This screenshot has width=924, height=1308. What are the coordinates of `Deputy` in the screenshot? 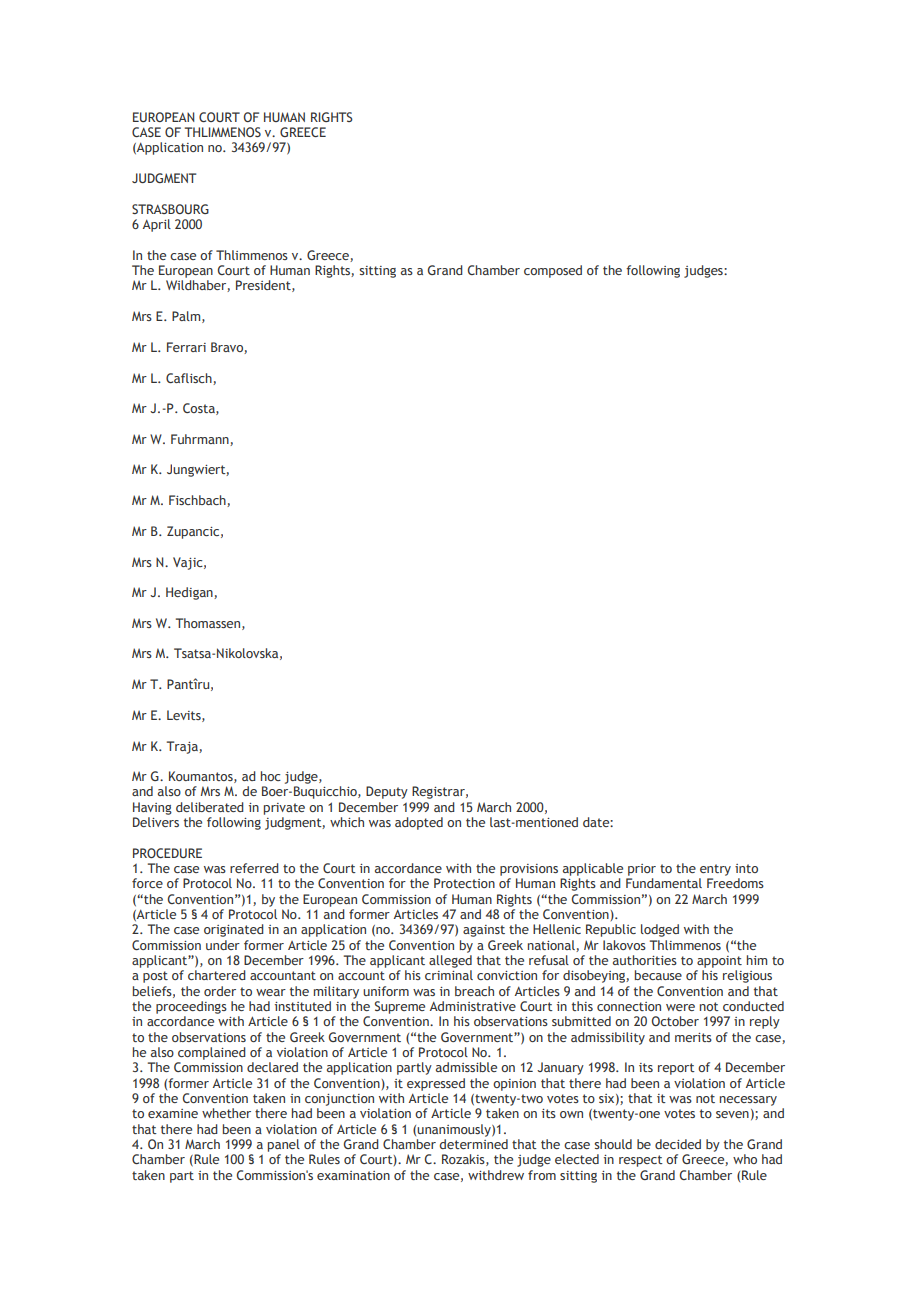 It's located at (387, 792).
